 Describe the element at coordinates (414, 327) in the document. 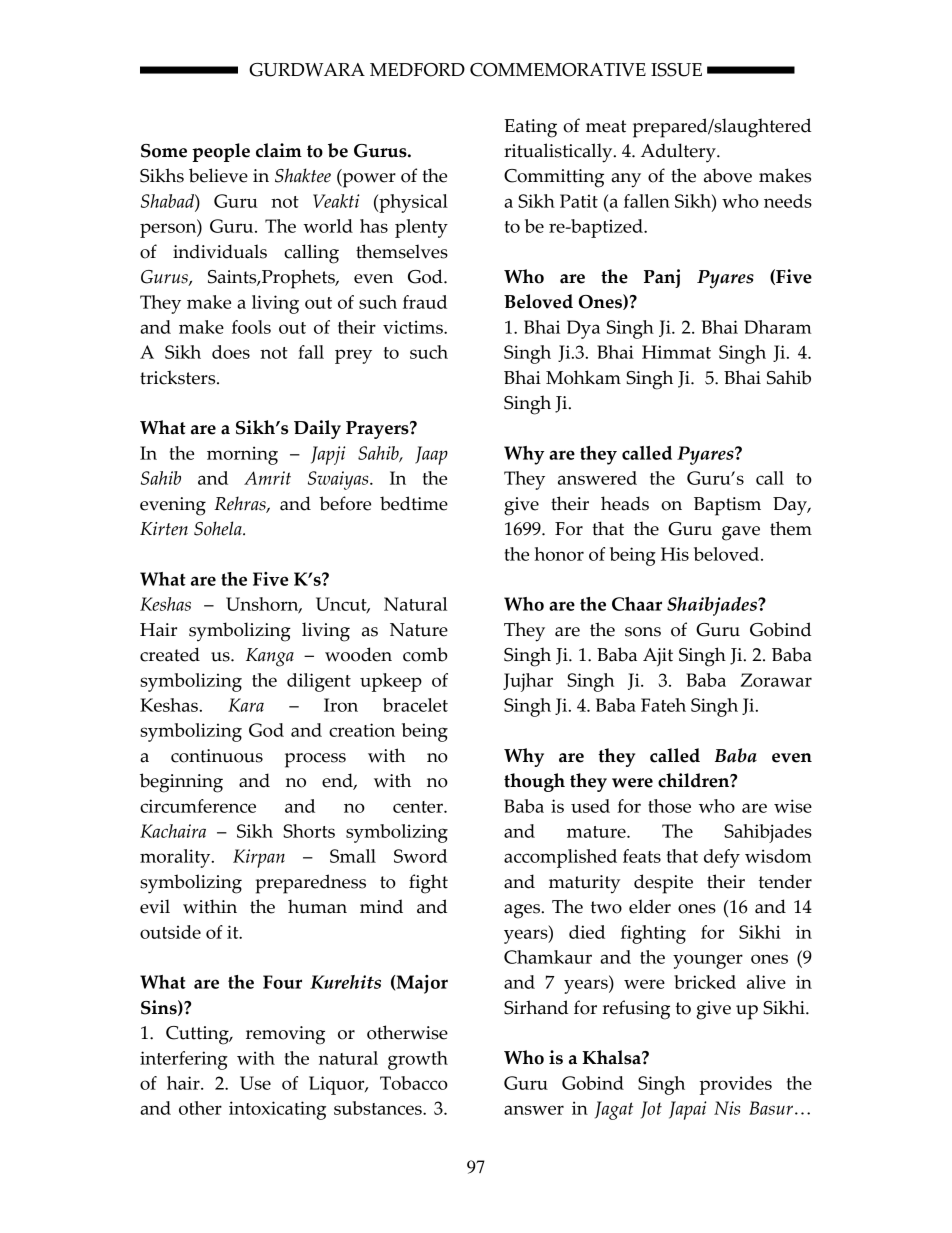

I see `victims` at that location.
